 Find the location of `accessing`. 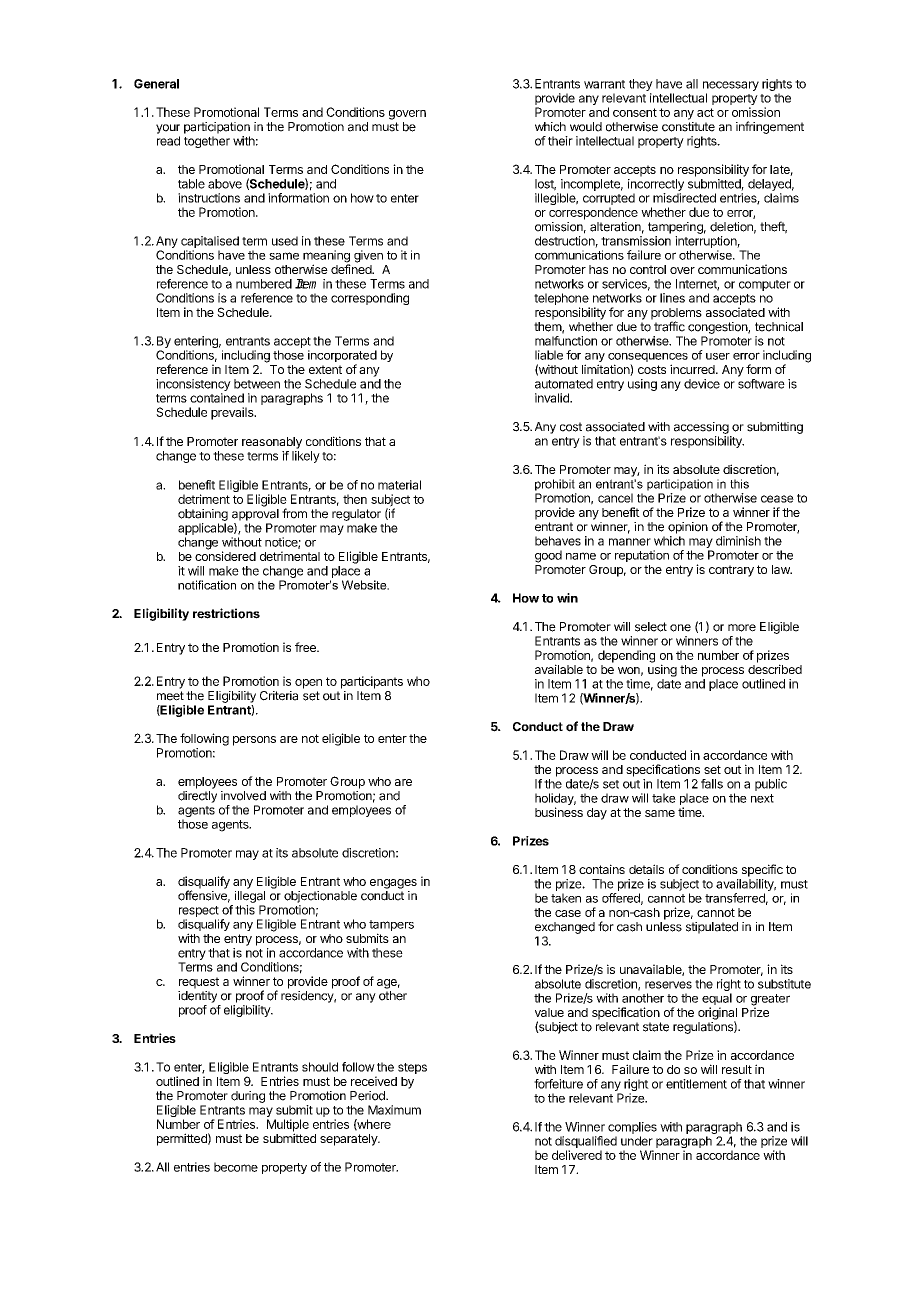

accessing is located at coordinates (701, 428).
